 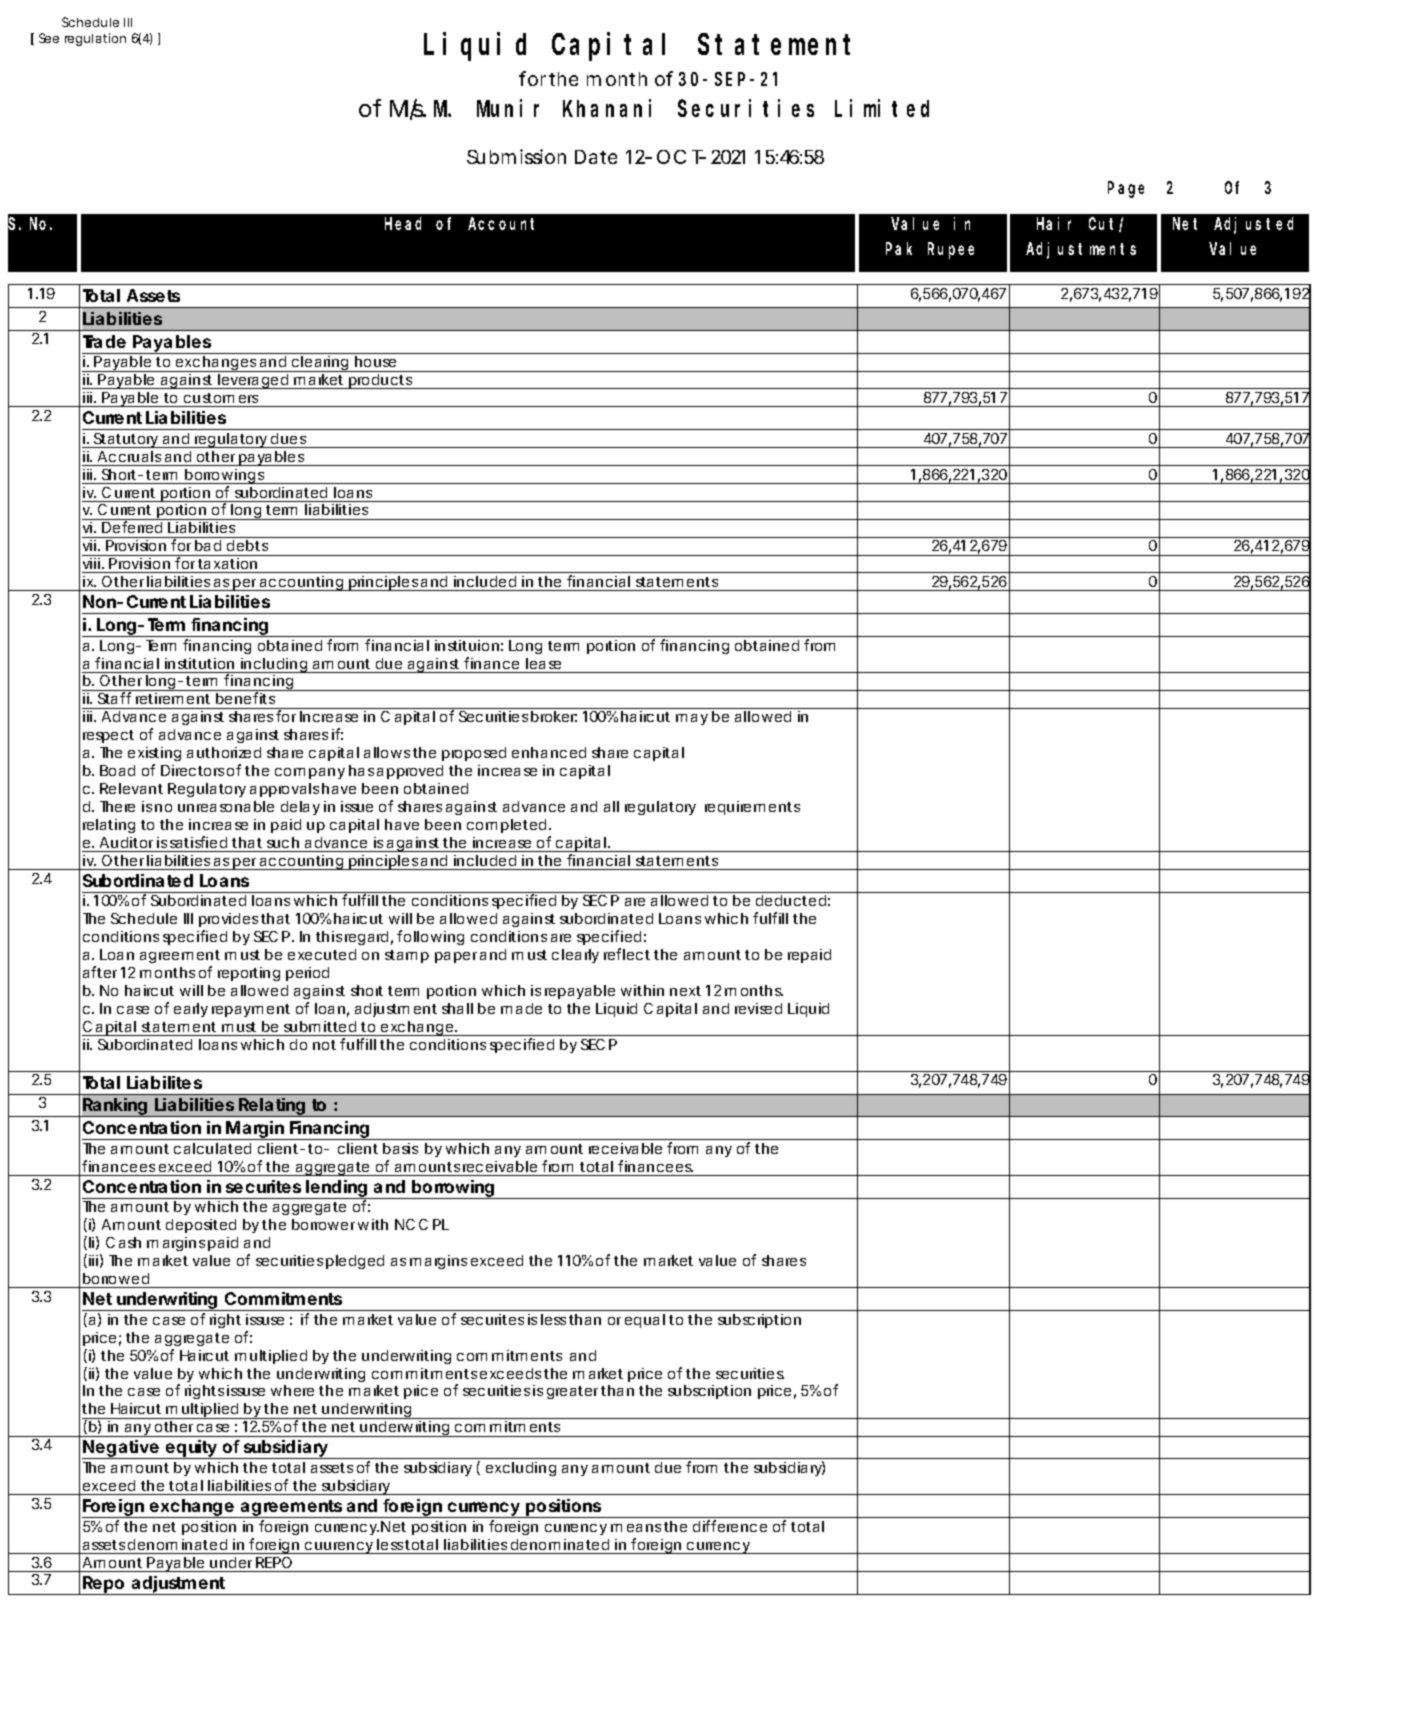 What do you see at coordinates (95, 39) in the document?
I see `regulation` at bounding box center [95, 39].
